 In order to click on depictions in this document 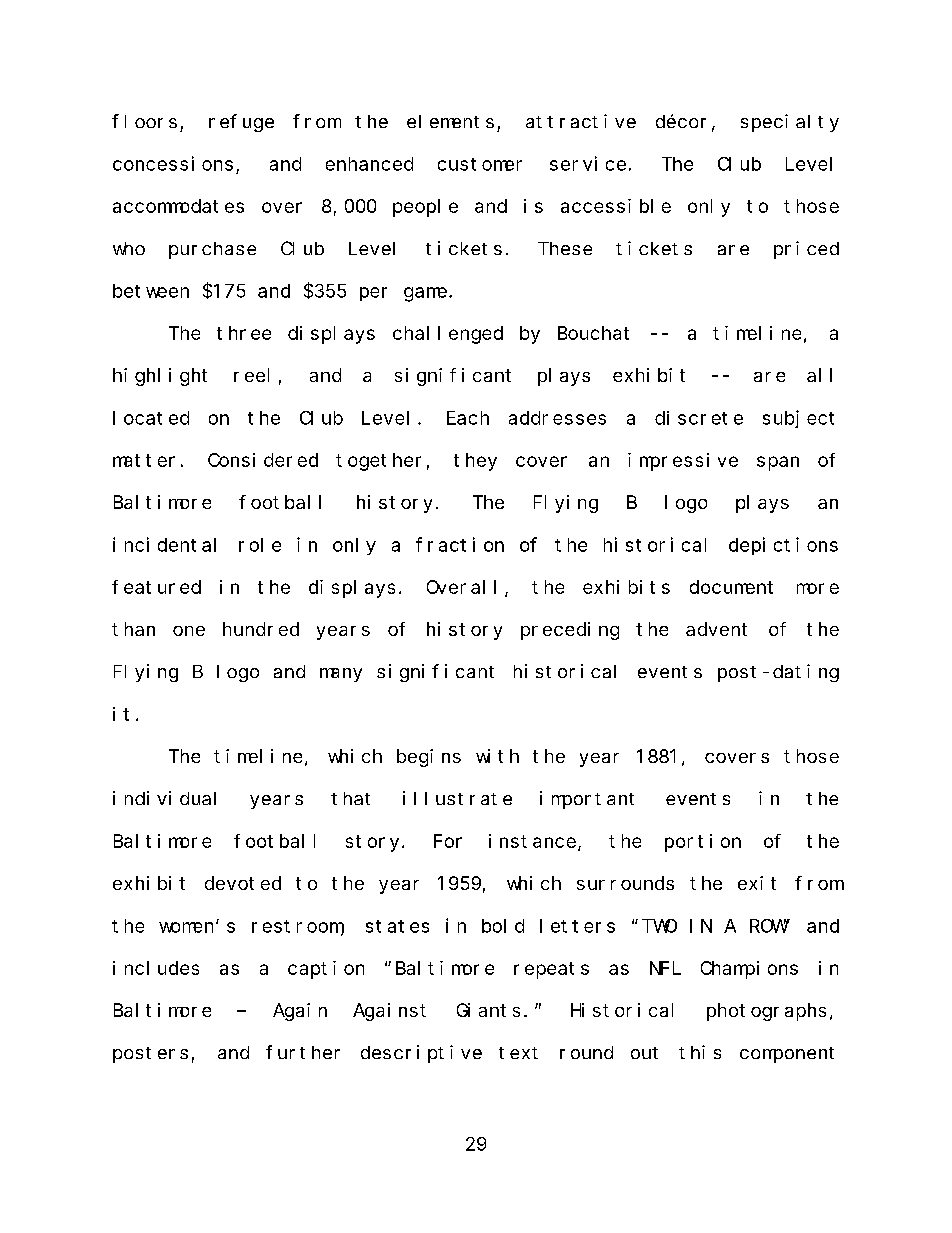, I will do `click(783, 546)`.
